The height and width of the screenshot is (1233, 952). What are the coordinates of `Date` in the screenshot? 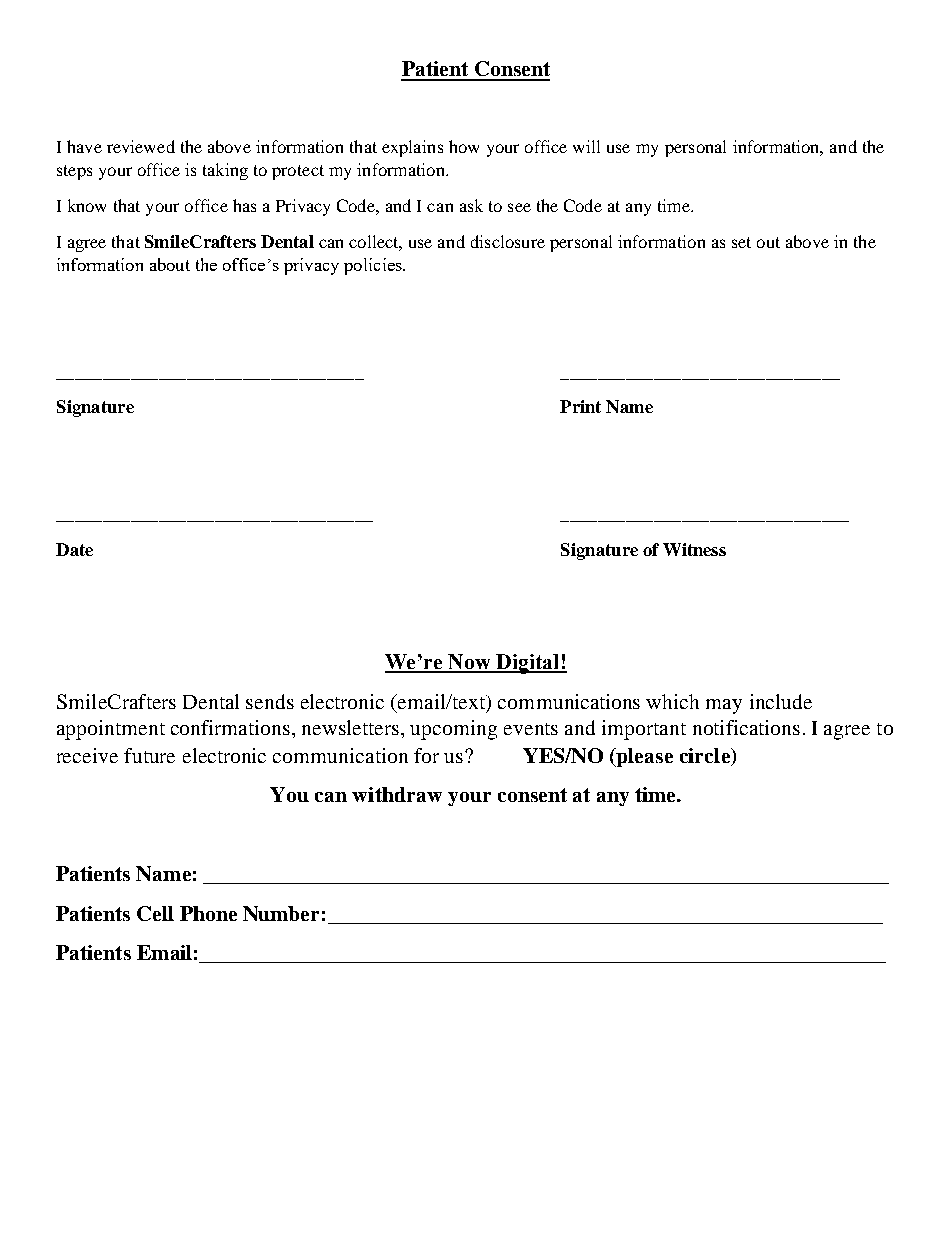 It's located at (74, 549).
